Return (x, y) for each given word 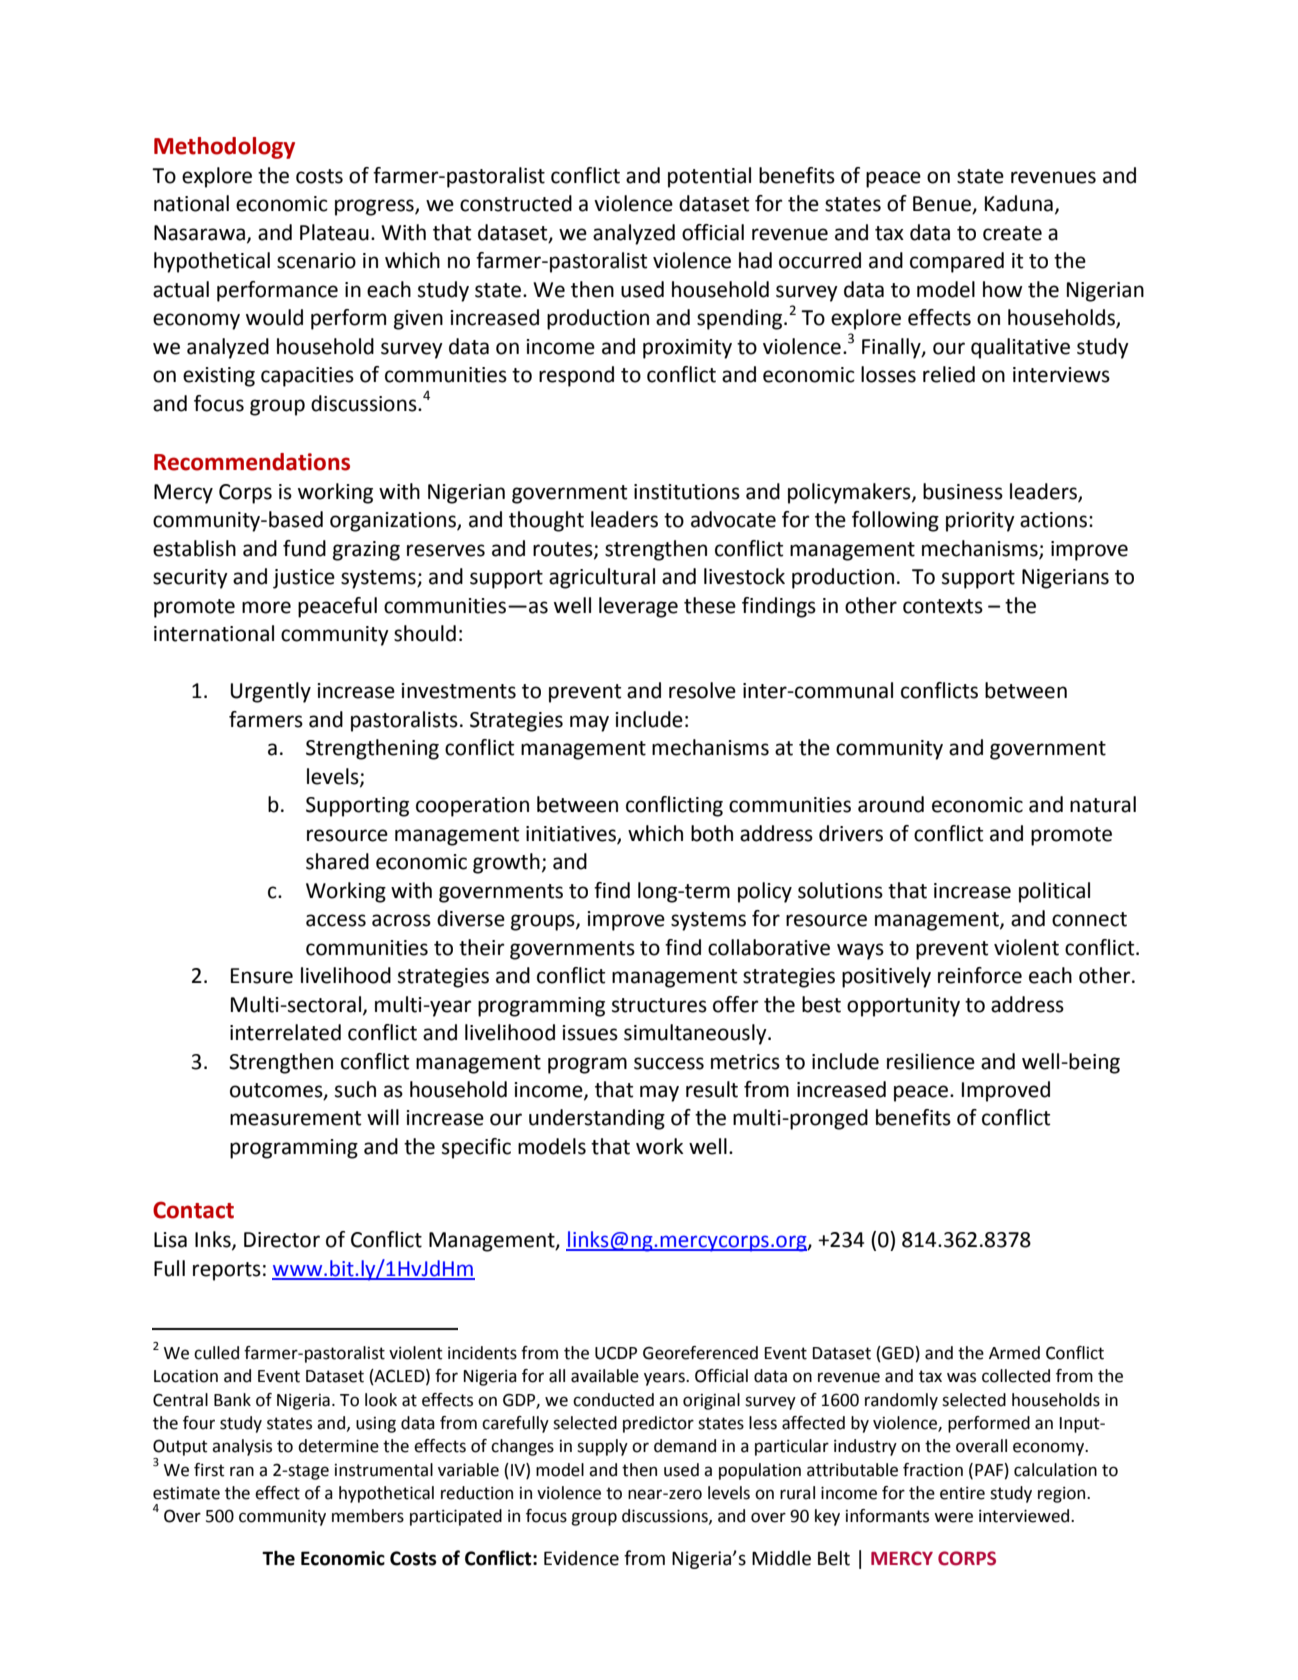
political (1054, 892)
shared (337, 861)
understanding (597, 1119)
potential (709, 177)
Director (282, 1240)
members (368, 1516)
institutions (687, 492)
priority (980, 522)
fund (304, 548)
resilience (931, 1061)
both (712, 833)
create (1012, 233)
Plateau (334, 232)
